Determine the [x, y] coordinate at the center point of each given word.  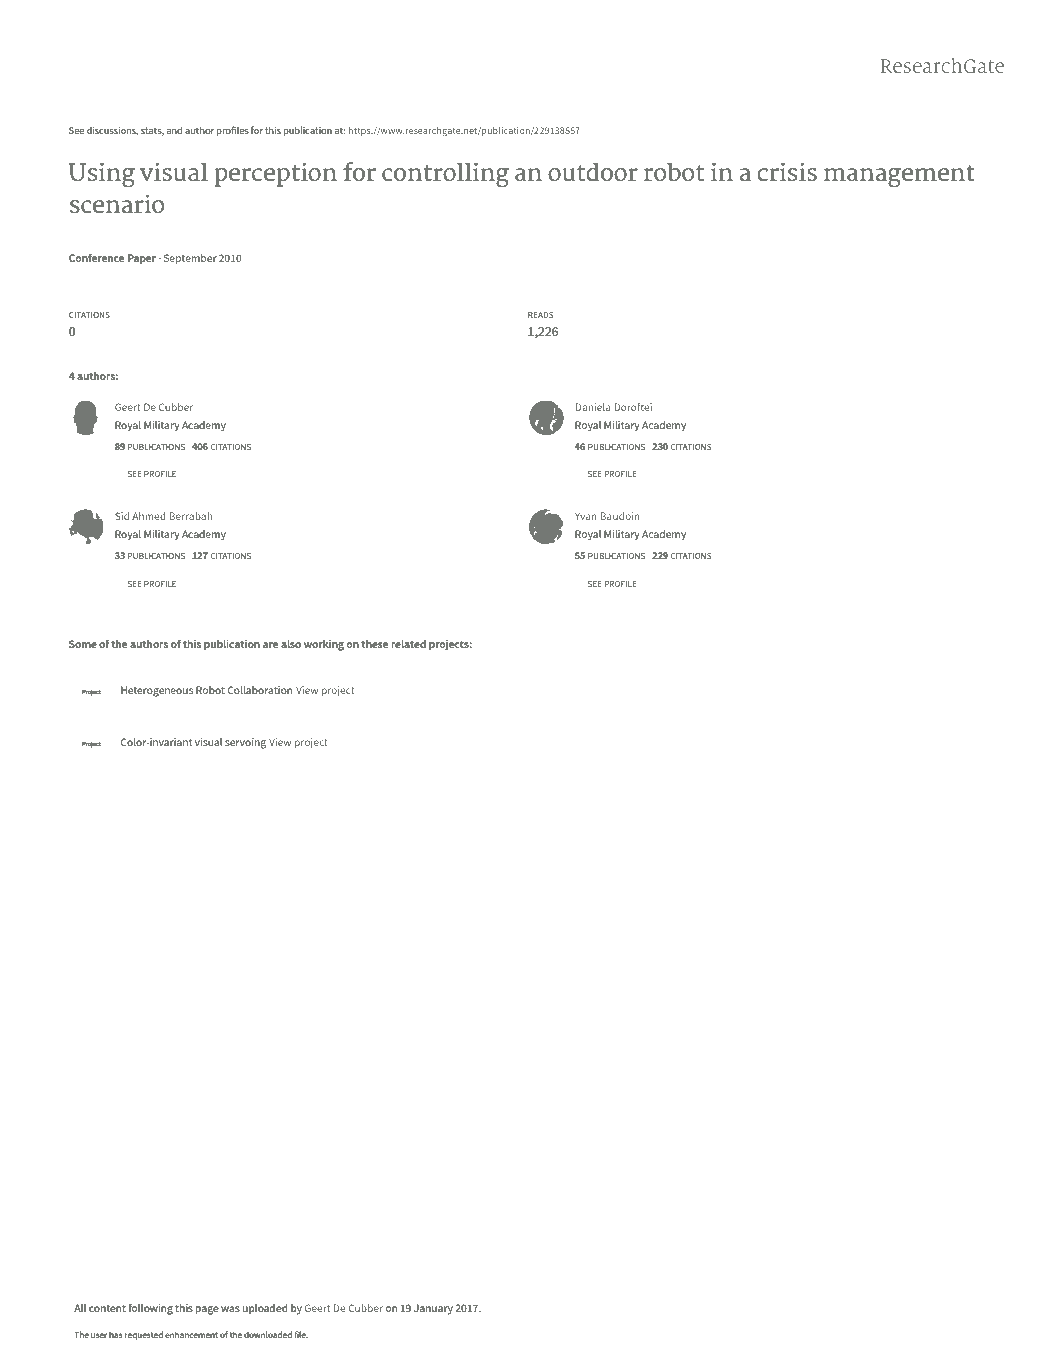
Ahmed [149, 516]
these [374, 644]
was [230, 1309]
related [408, 644]
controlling [445, 174]
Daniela [593, 407]
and [174, 130]
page [207, 1310]
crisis [787, 171]
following [150, 1309]
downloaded [268, 1334]
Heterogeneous [157, 691]
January [433, 1309]
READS [541, 315]
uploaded [265, 1309]
